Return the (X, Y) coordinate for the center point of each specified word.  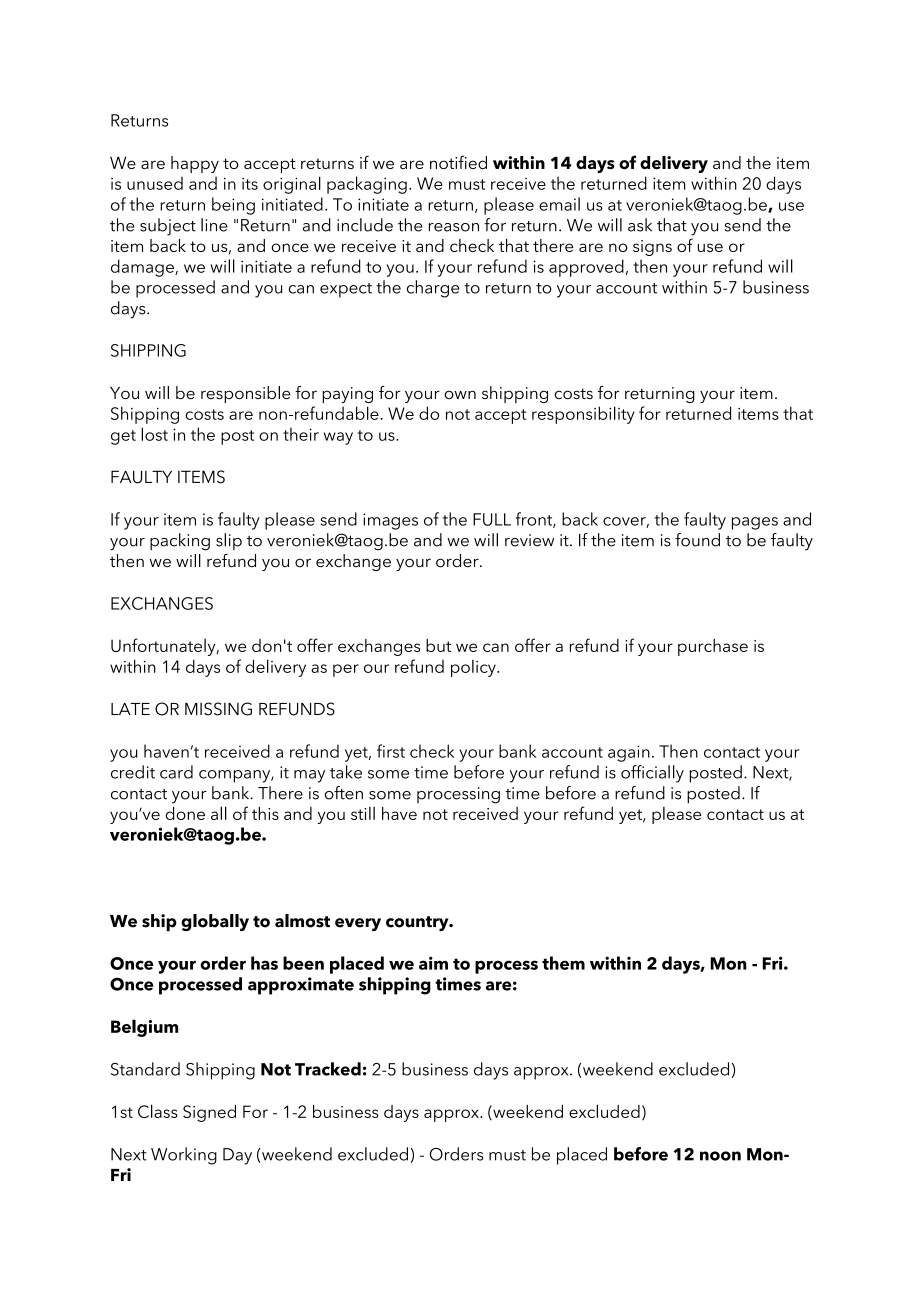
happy (195, 164)
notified (458, 162)
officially (652, 774)
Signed (209, 1113)
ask (640, 225)
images (390, 521)
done (185, 813)
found (697, 540)
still (363, 813)
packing (180, 542)
